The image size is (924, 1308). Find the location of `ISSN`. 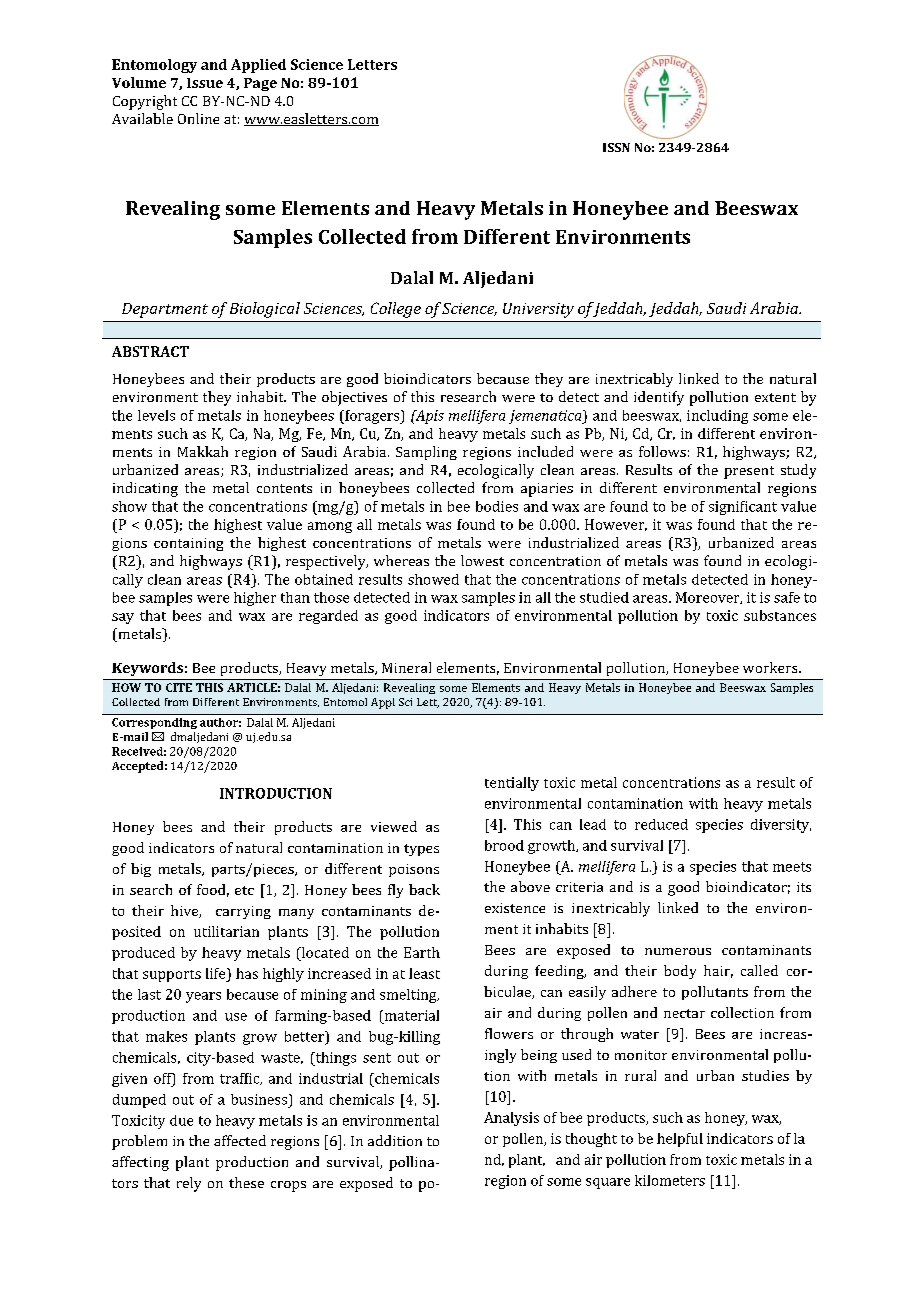

ISSN is located at coordinates (616, 147).
